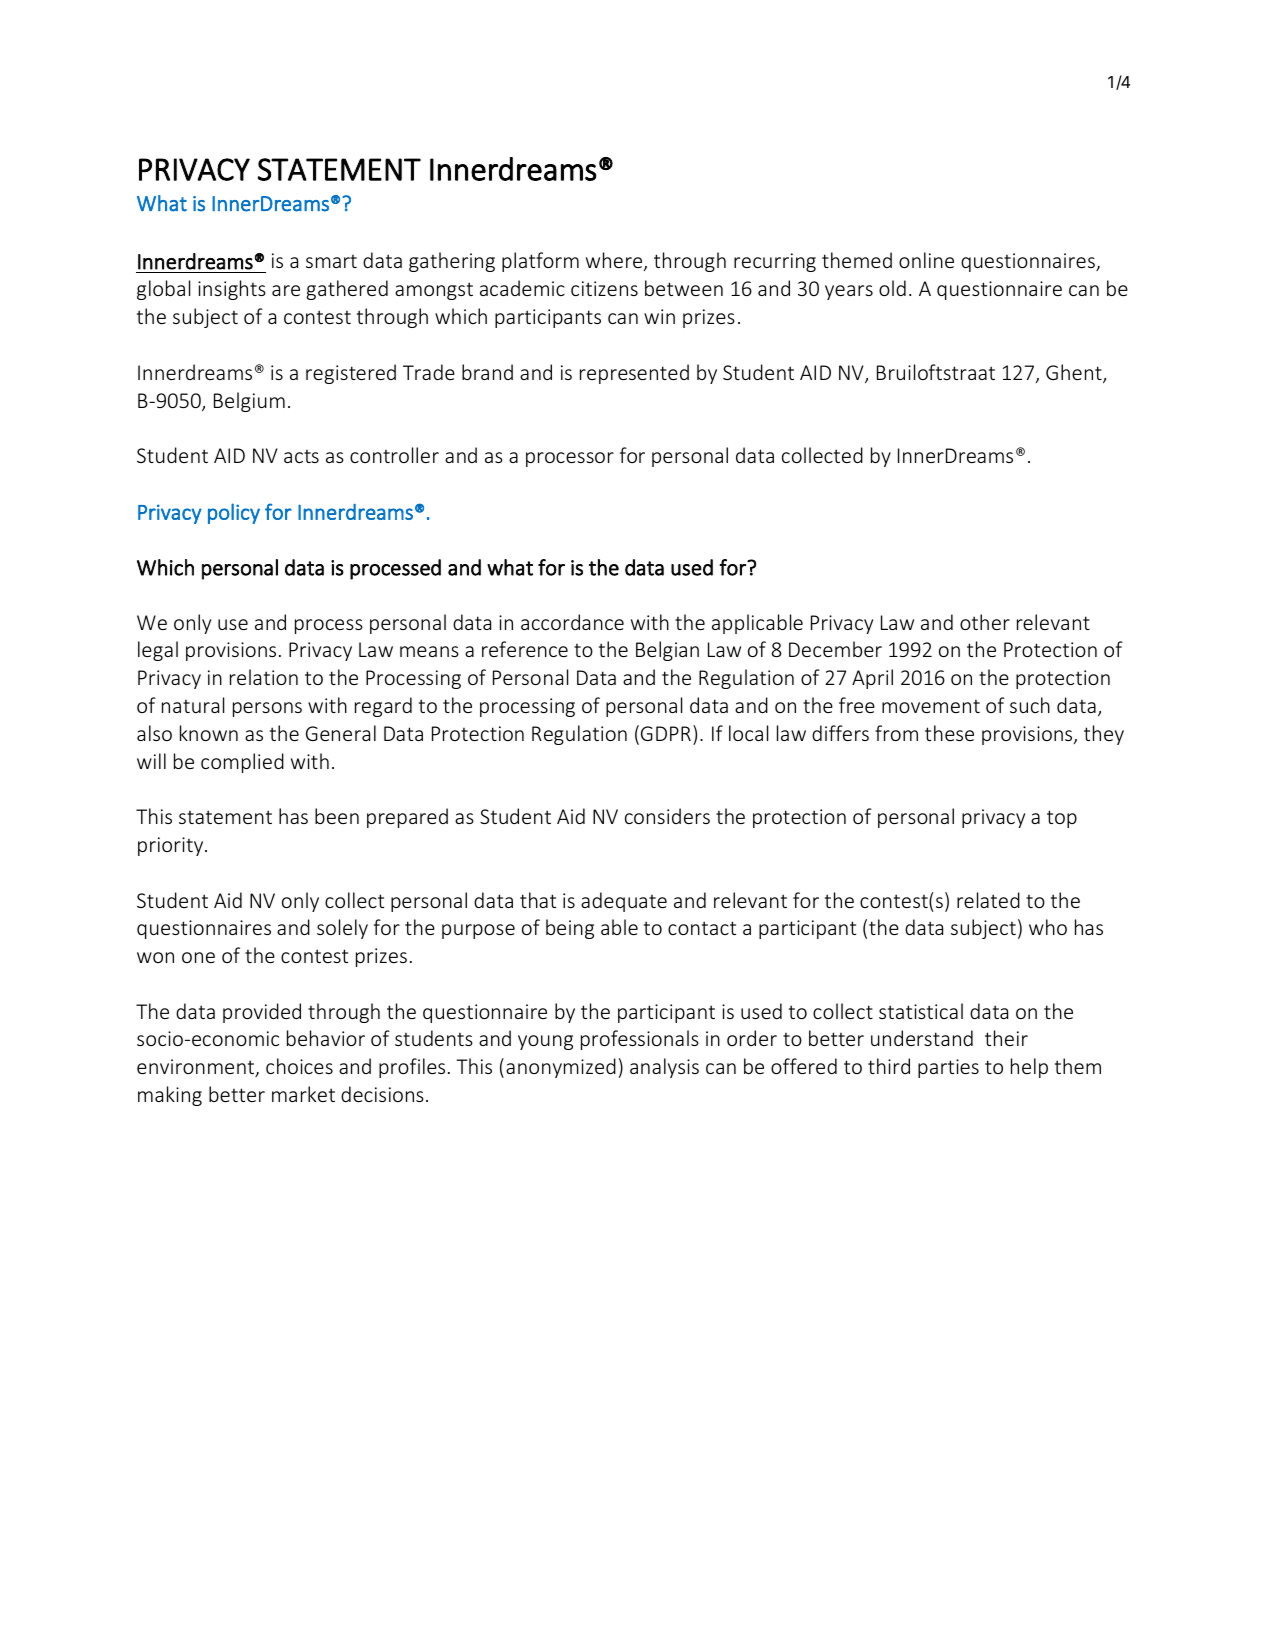 Image resolution: width=1265 pixels, height=1637 pixels. What do you see at coordinates (926, 260) in the document?
I see `online` at bounding box center [926, 260].
